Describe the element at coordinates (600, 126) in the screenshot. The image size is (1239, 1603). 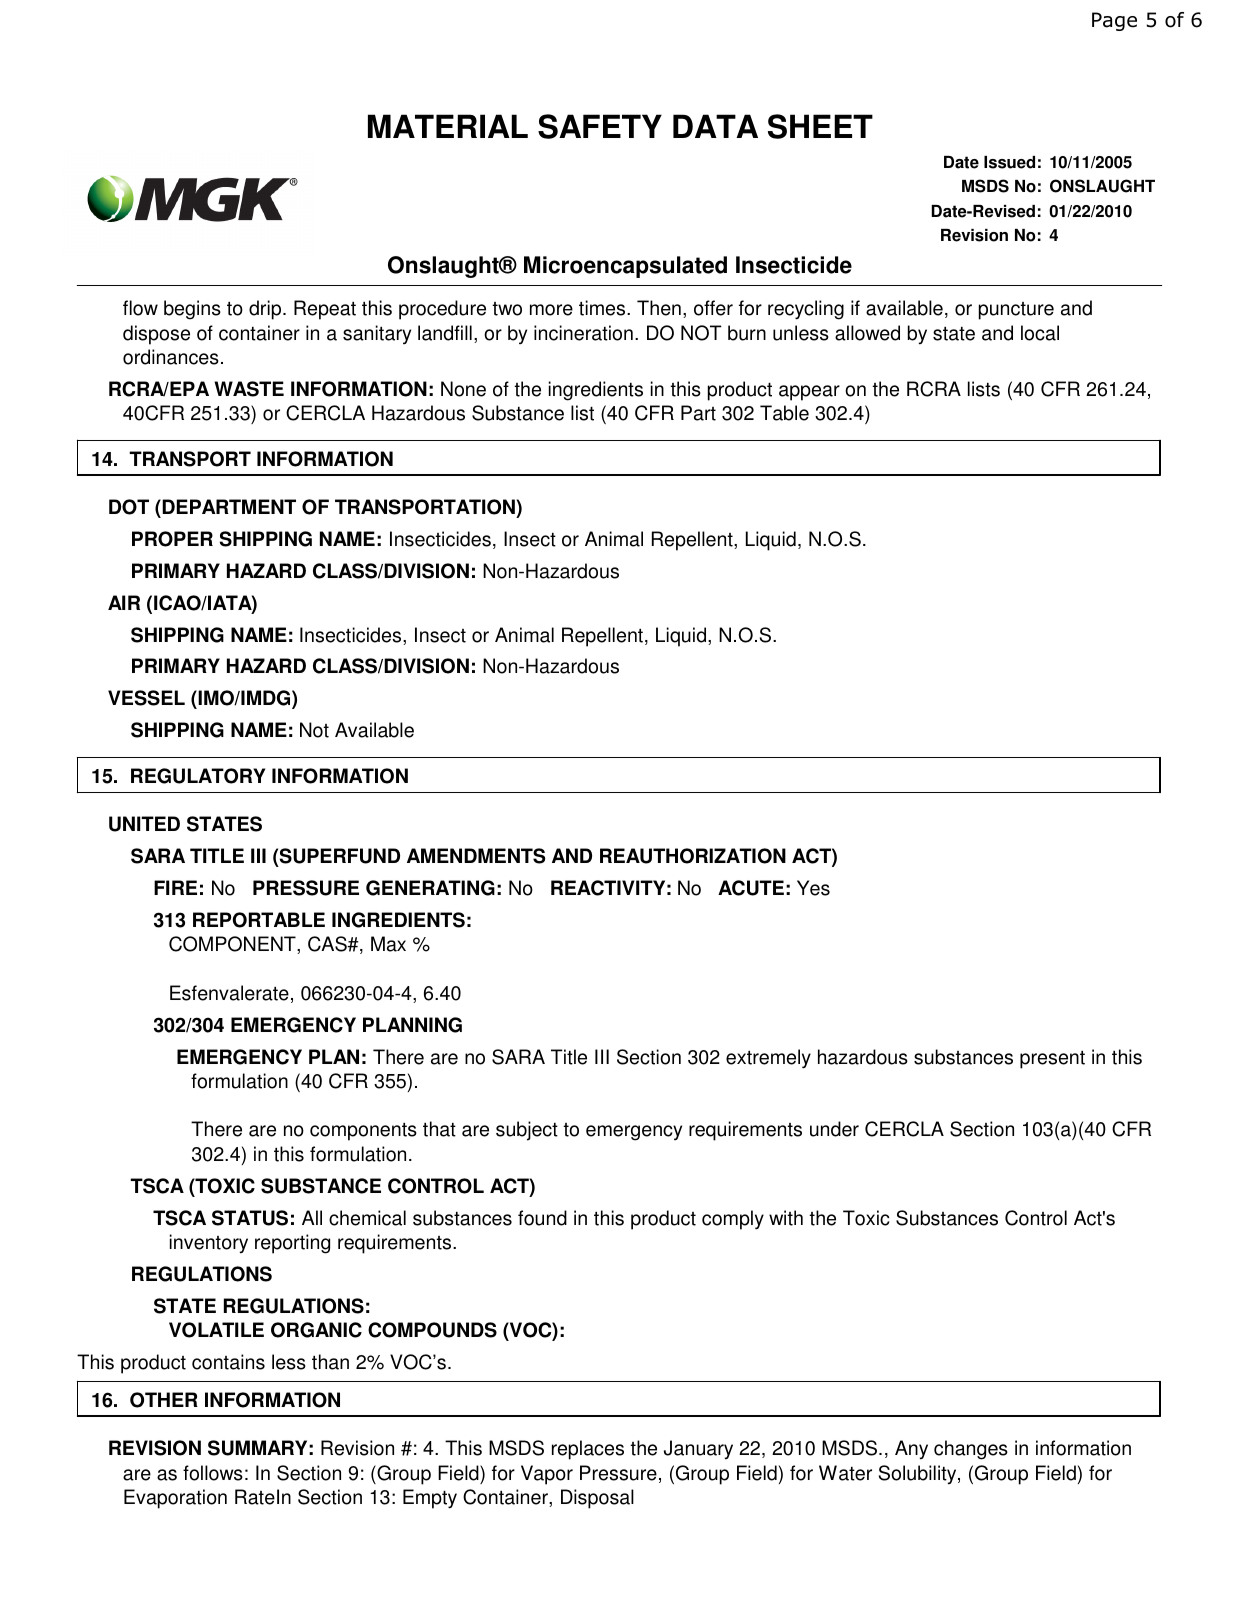
I see `SAFETY` at that location.
